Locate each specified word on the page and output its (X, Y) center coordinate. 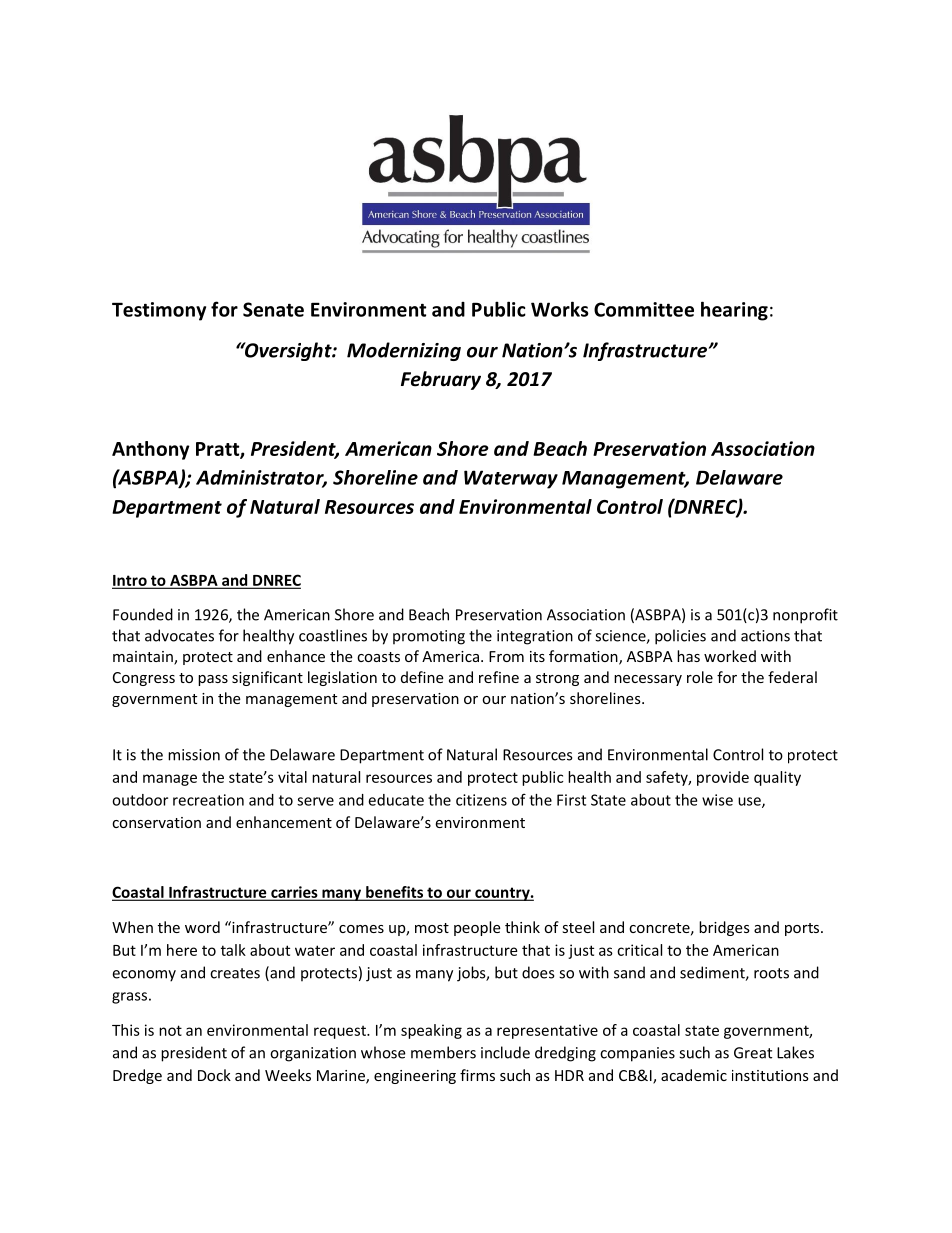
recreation (208, 800)
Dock (214, 1075)
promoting (429, 637)
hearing (734, 311)
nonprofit (805, 616)
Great (753, 1053)
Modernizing (404, 351)
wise (717, 800)
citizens (481, 800)
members (443, 1052)
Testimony (159, 311)
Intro (130, 582)
